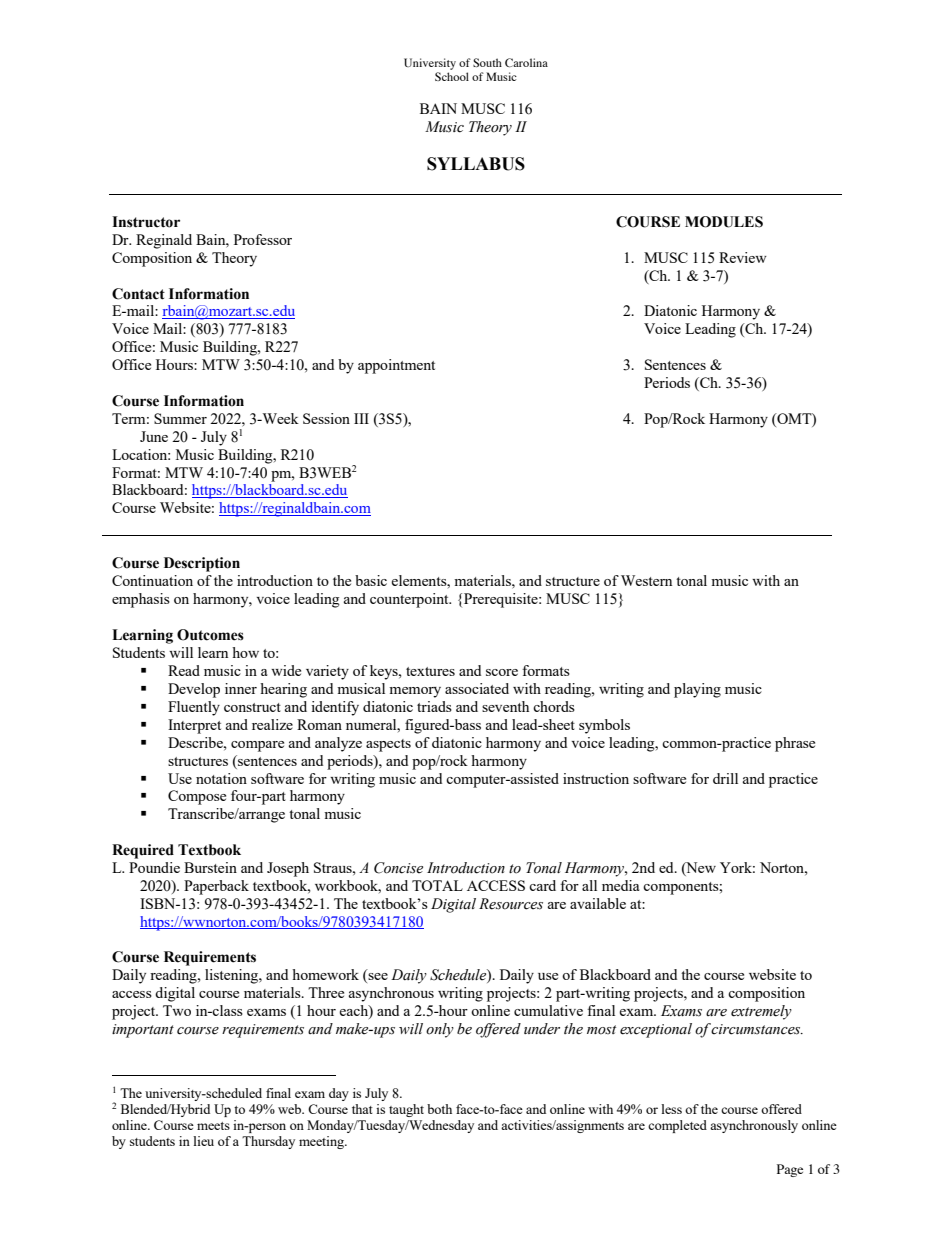 This screenshot has width=952, height=1233. What do you see at coordinates (724, 222) in the screenshot?
I see `MODULES` at bounding box center [724, 222].
